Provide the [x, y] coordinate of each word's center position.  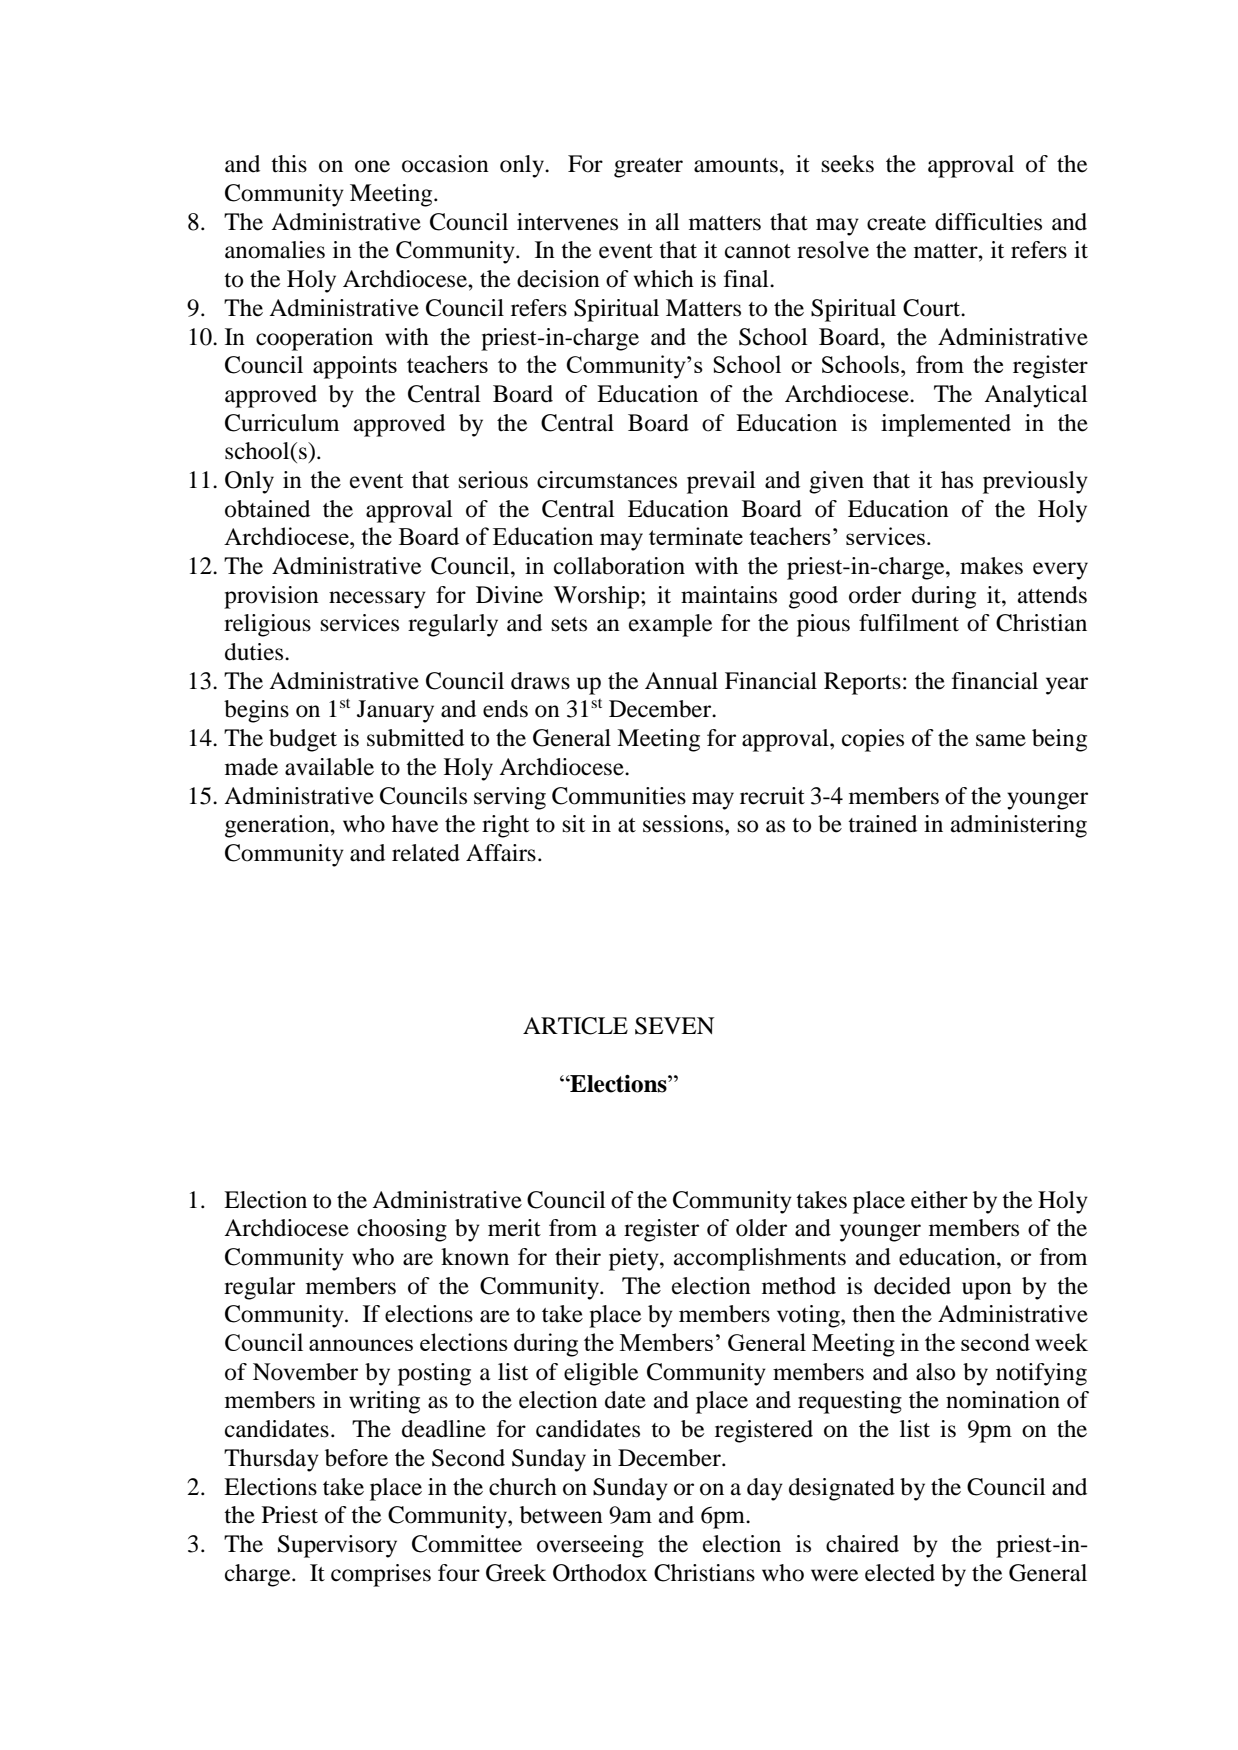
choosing [402, 1230]
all [668, 222]
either [939, 1200]
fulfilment [909, 623]
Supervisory [337, 1546]
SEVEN [674, 1026]
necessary [377, 600]
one [372, 166]
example [670, 625]
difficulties [988, 222]
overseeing [590, 1546]
